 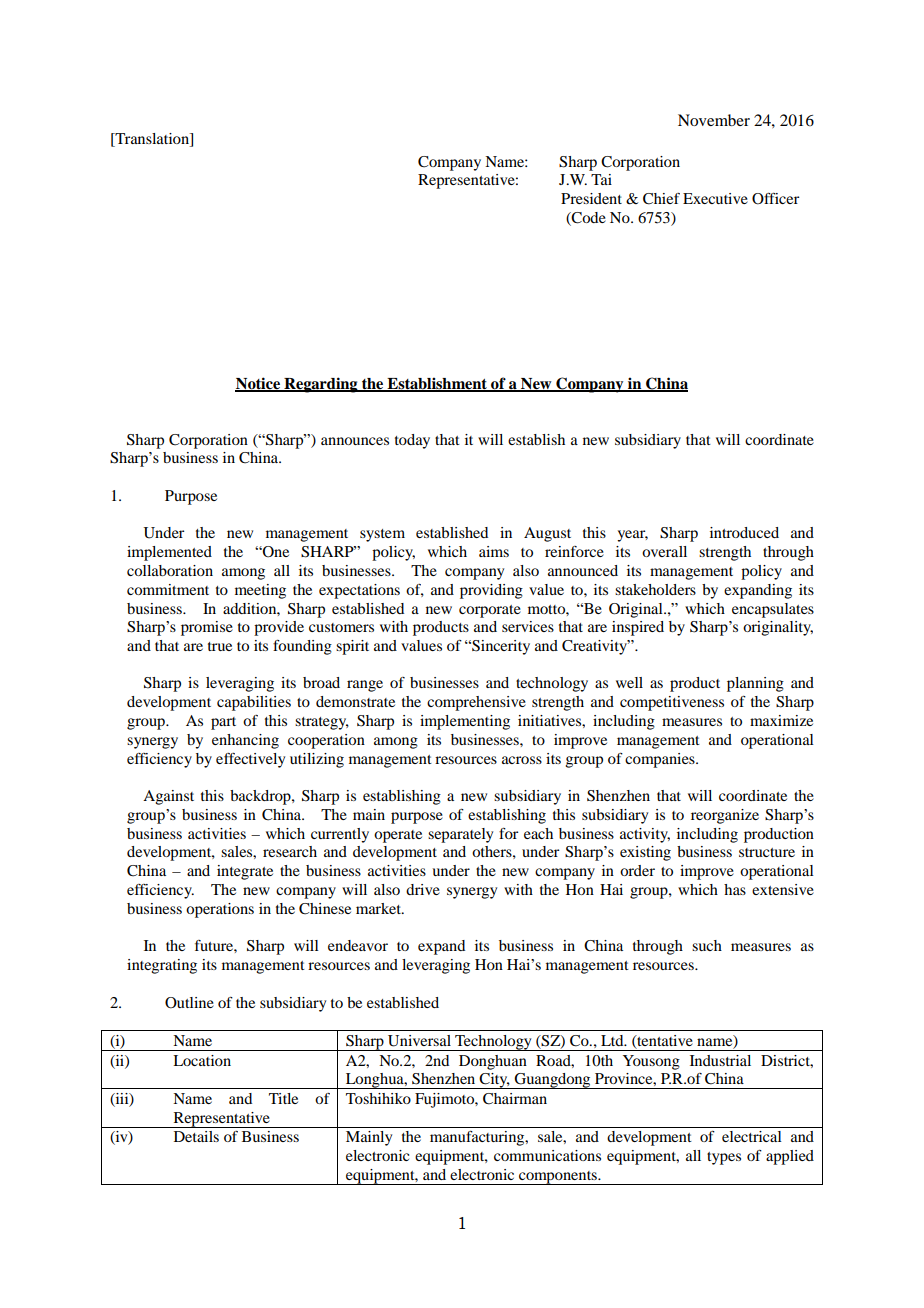 I want to click on reorganize, so click(x=725, y=816).
